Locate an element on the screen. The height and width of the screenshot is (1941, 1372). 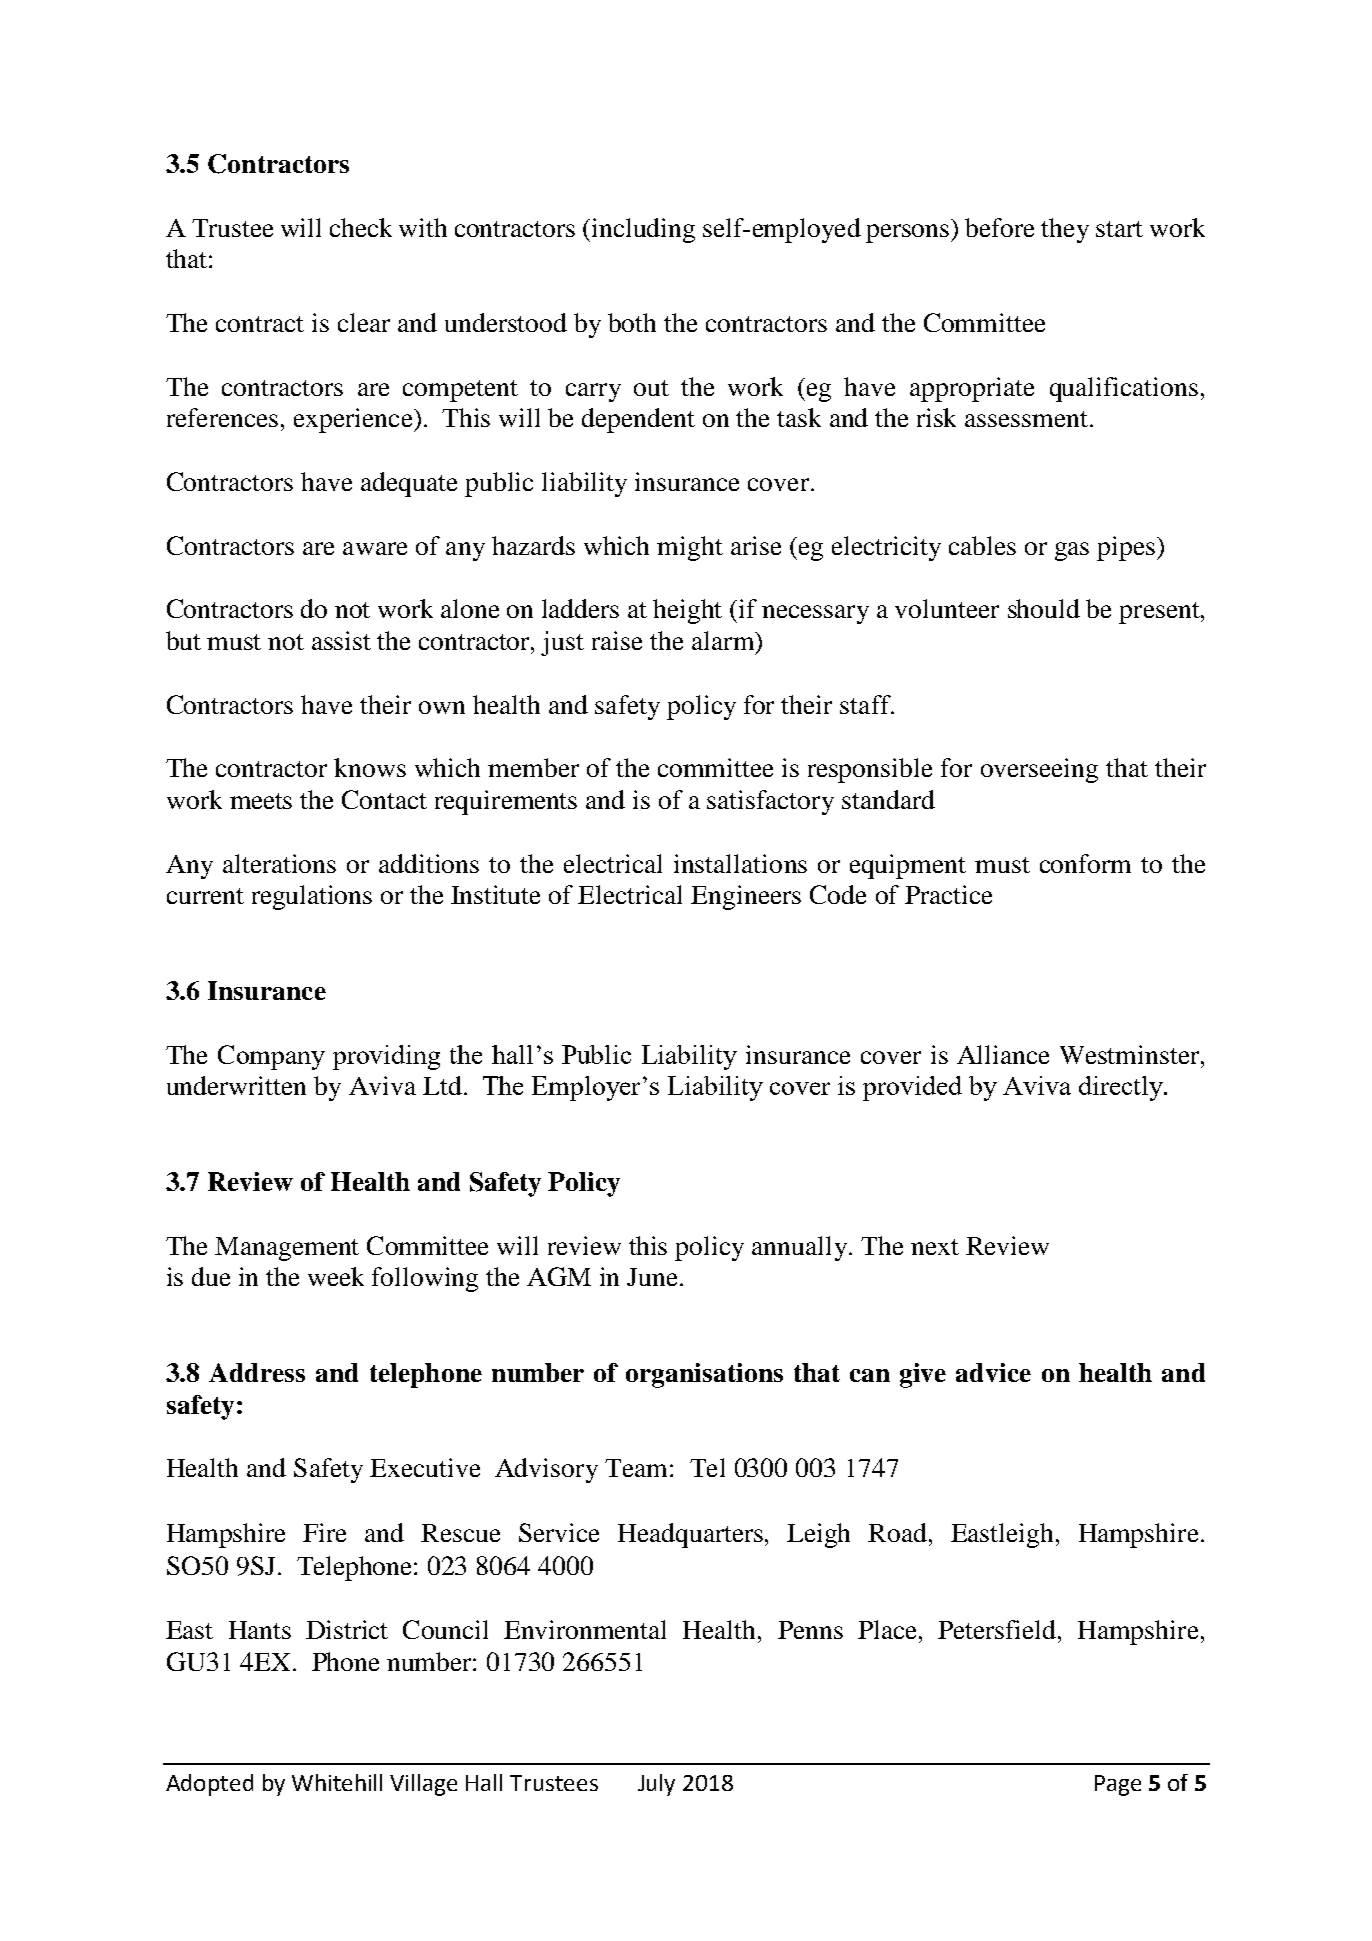
Address is located at coordinates (257, 1372).
